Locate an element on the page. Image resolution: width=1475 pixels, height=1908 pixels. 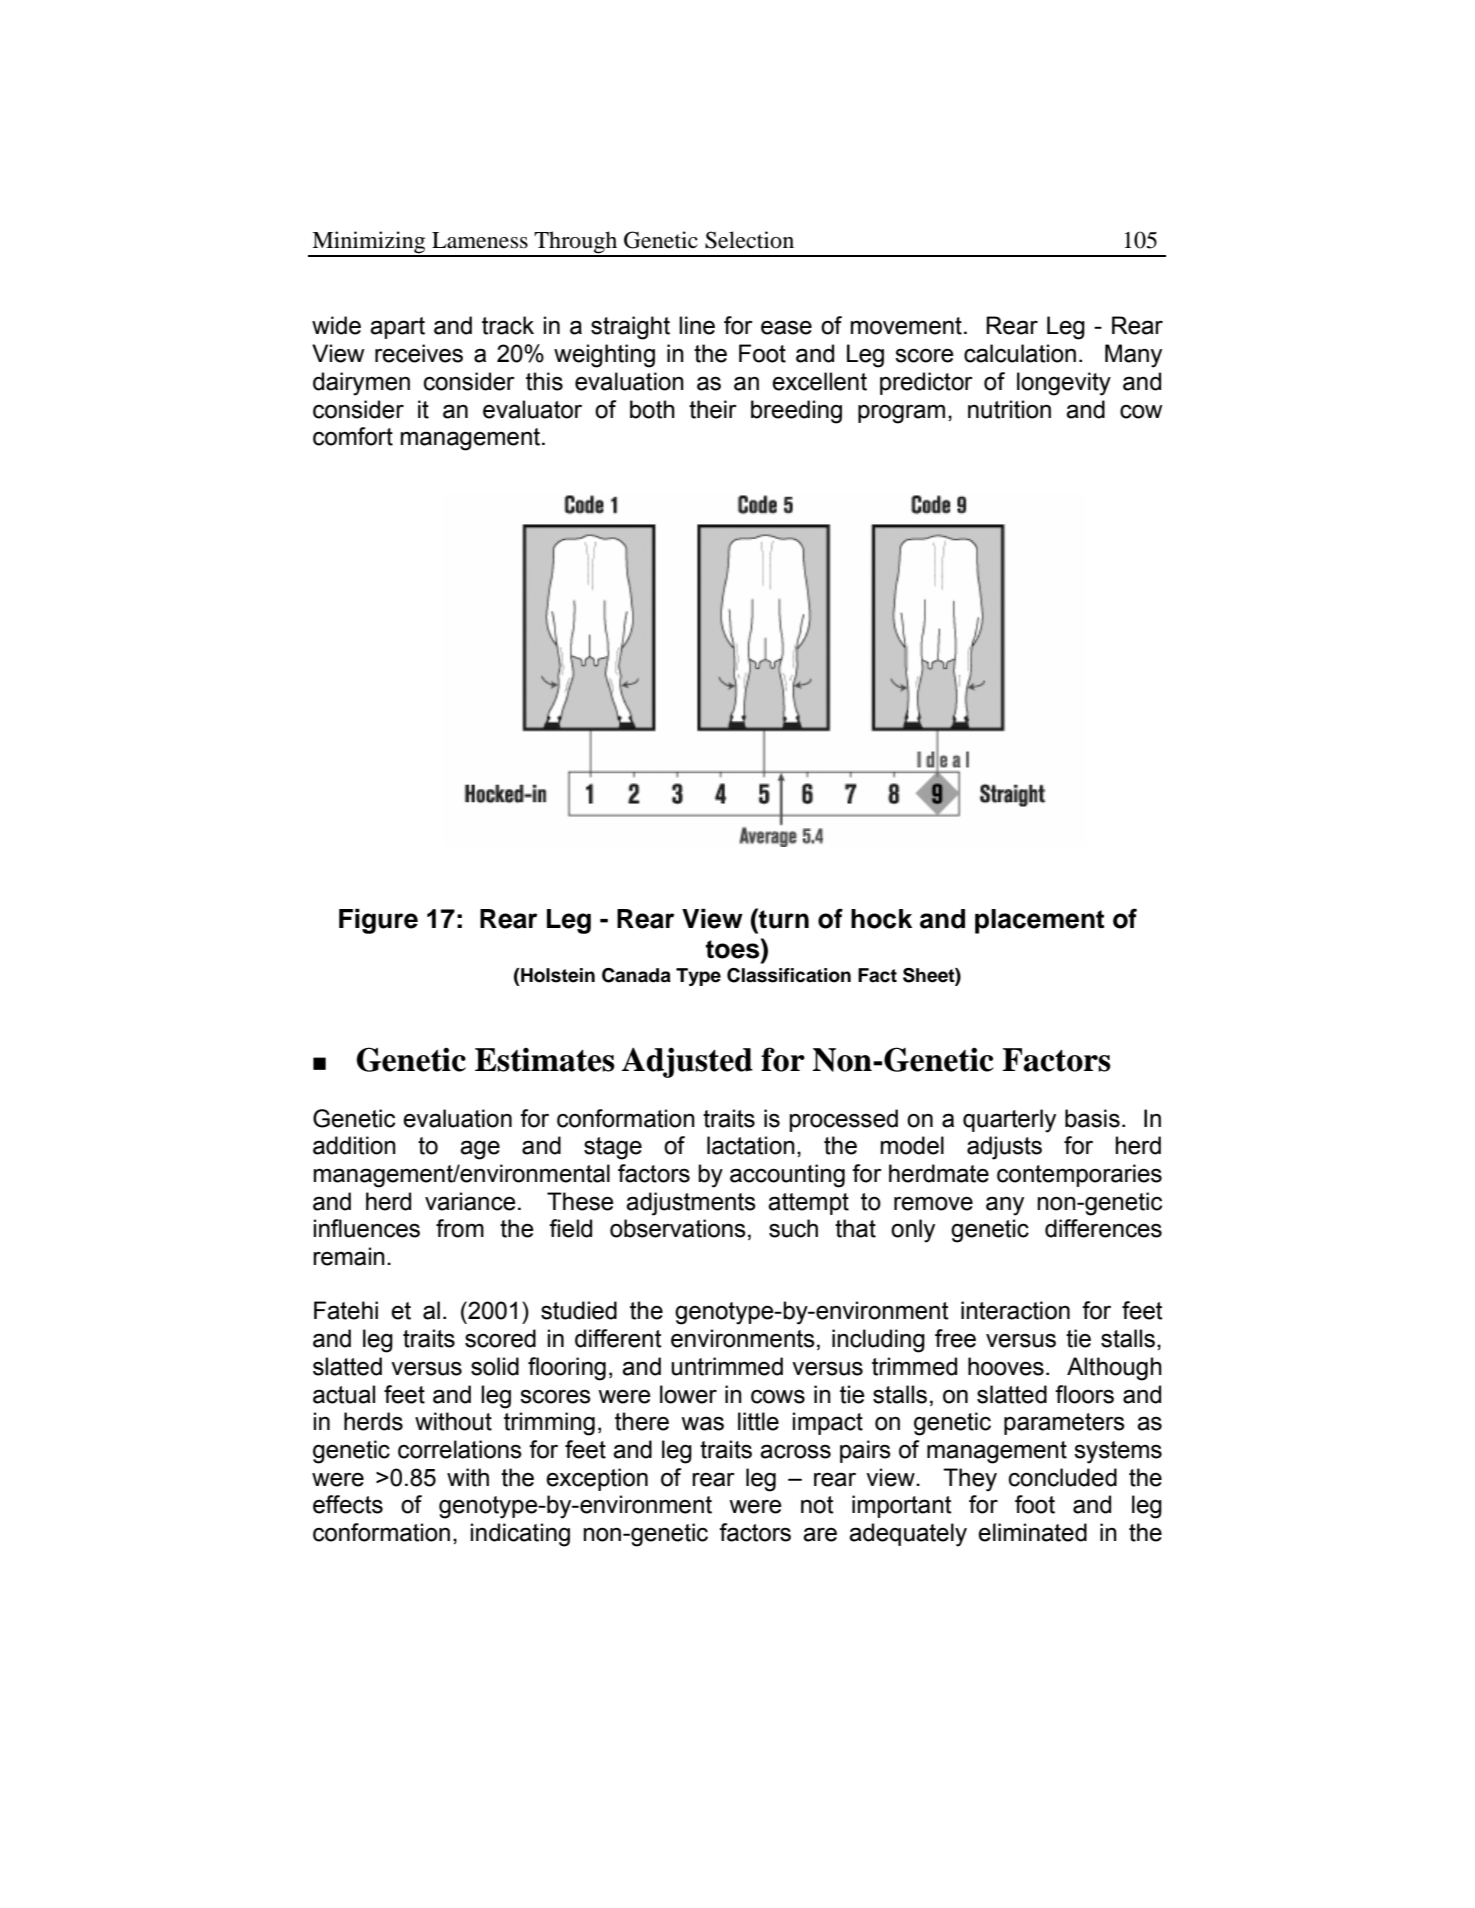
observations is located at coordinates (678, 1228).
